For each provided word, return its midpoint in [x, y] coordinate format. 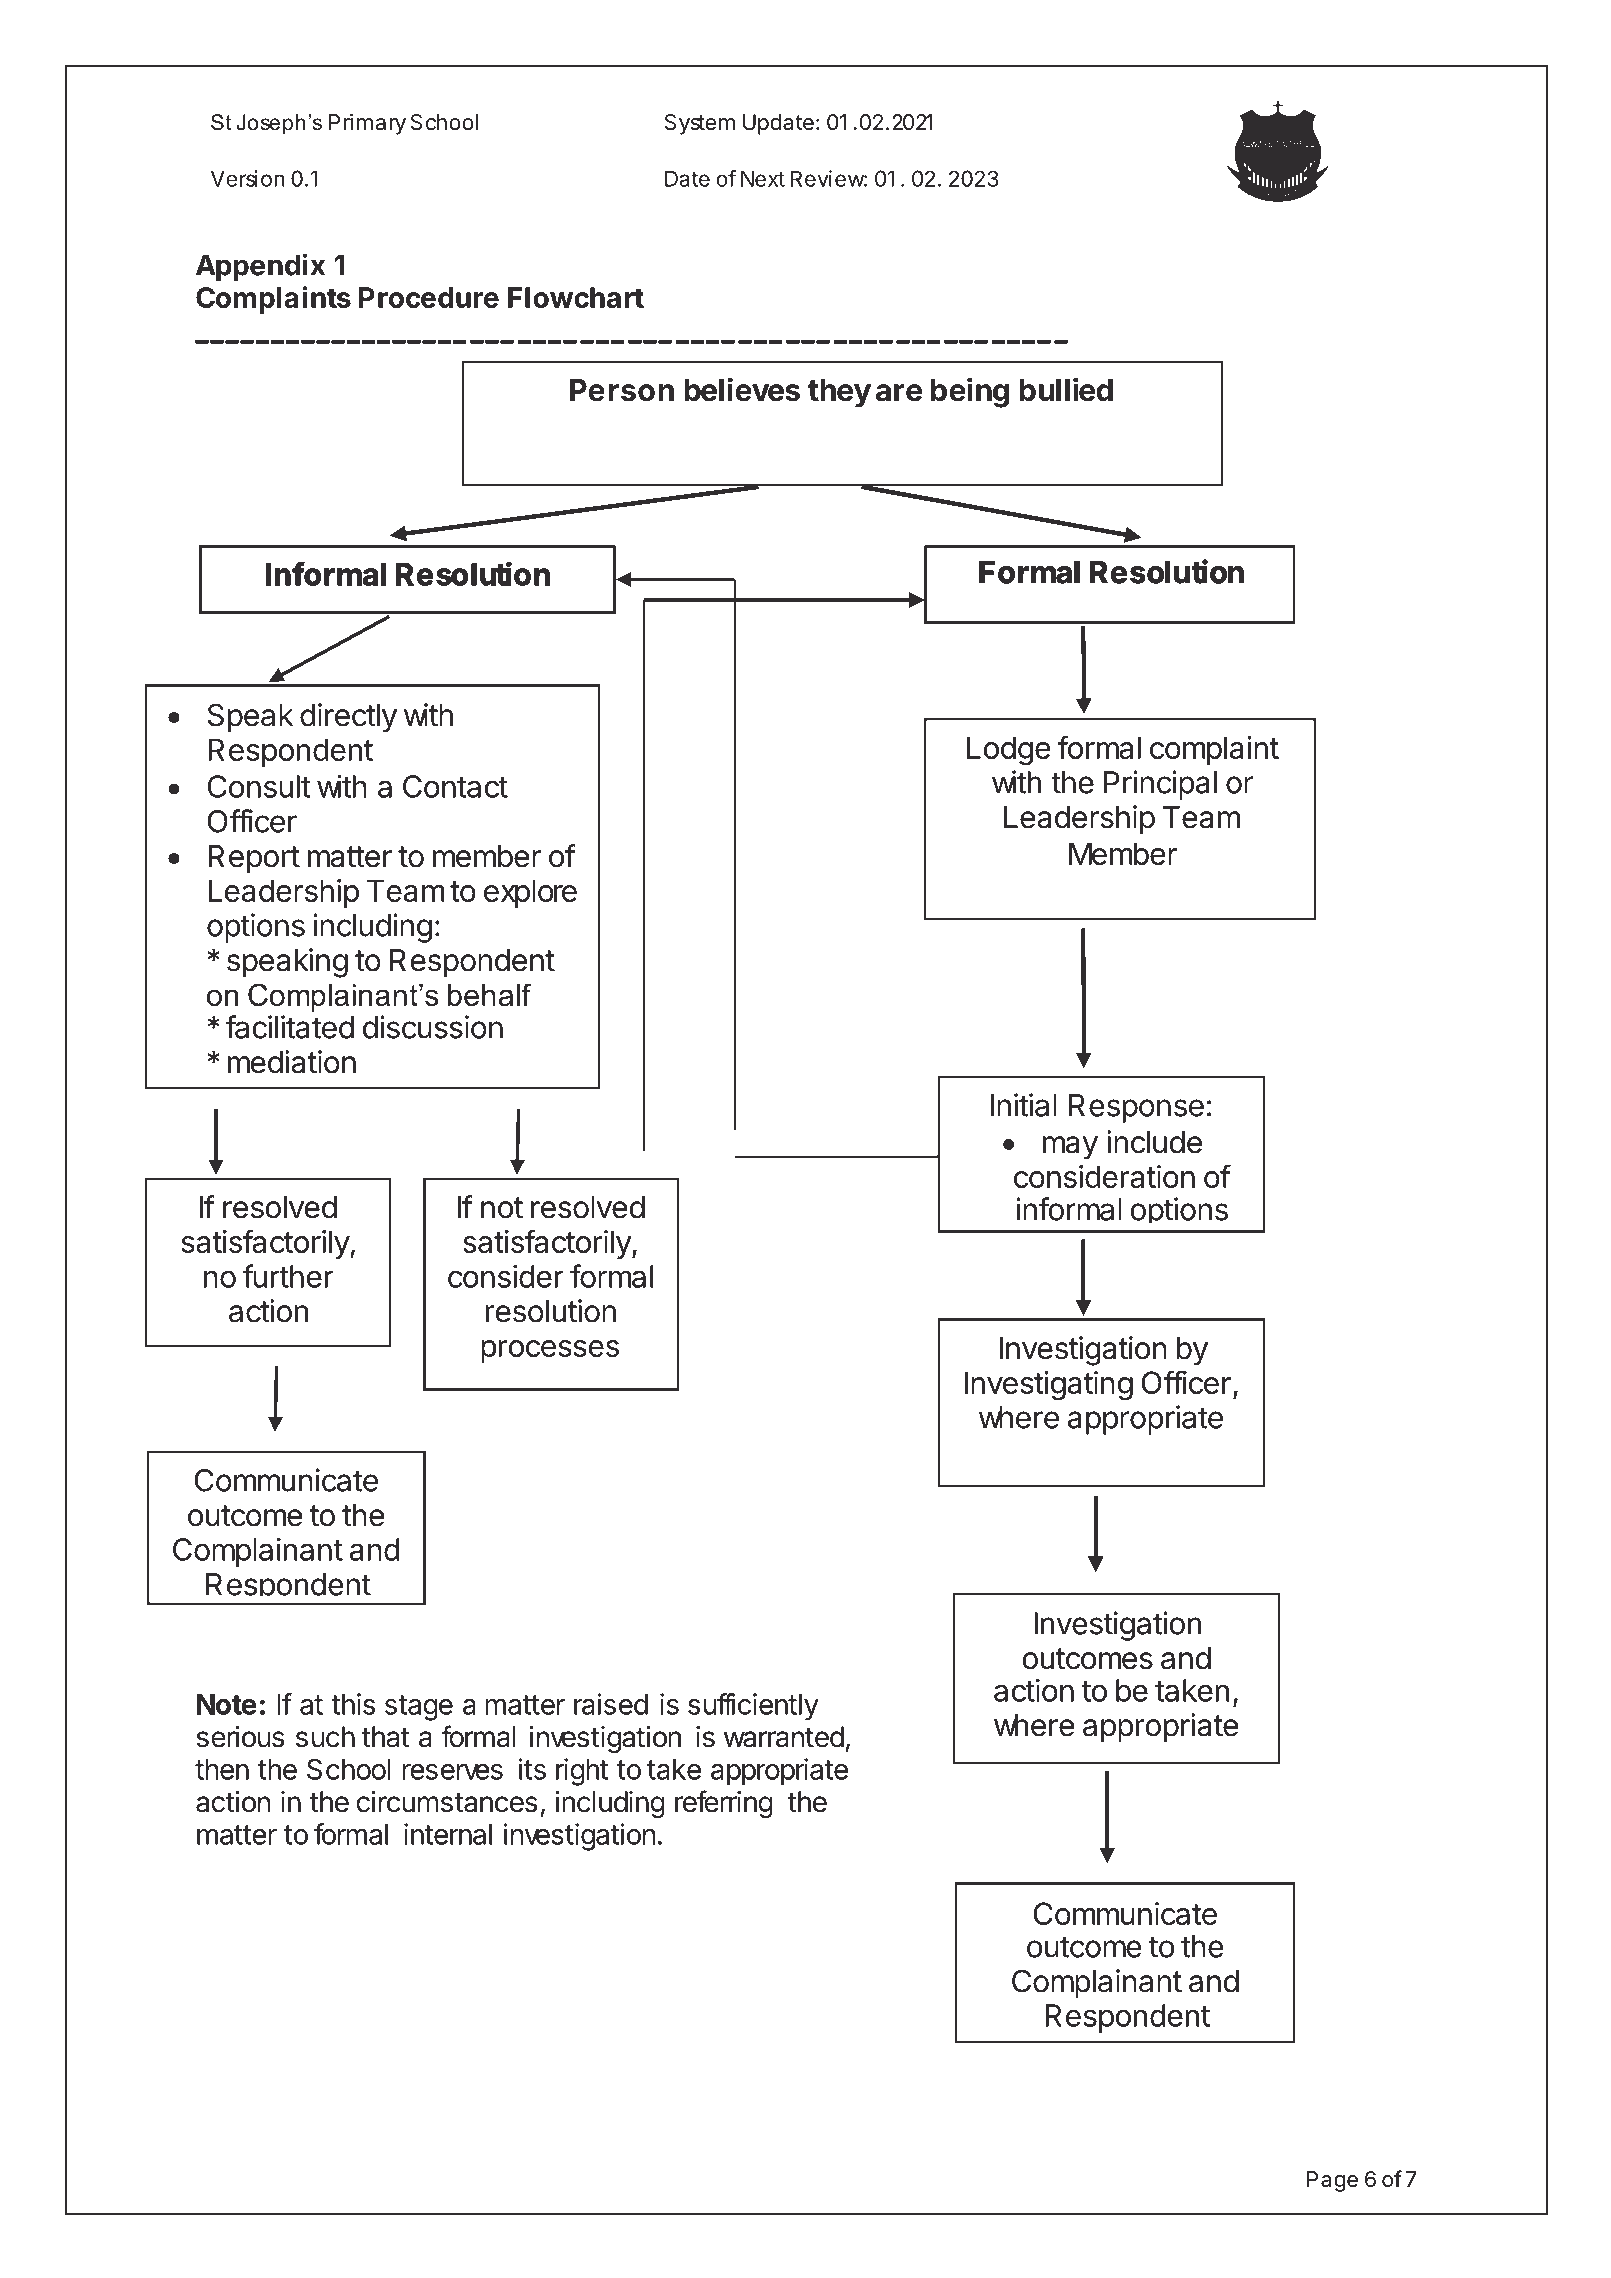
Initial [1024, 1105]
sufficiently [753, 1707]
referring [724, 1804]
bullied [1066, 389]
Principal [1160, 785]
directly [348, 718]
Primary [367, 124]
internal [448, 1834]
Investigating [1049, 1386]
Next [763, 178]
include [1154, 1142]
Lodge [1008, 751]
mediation [292, 1062]
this [353, 1704]
